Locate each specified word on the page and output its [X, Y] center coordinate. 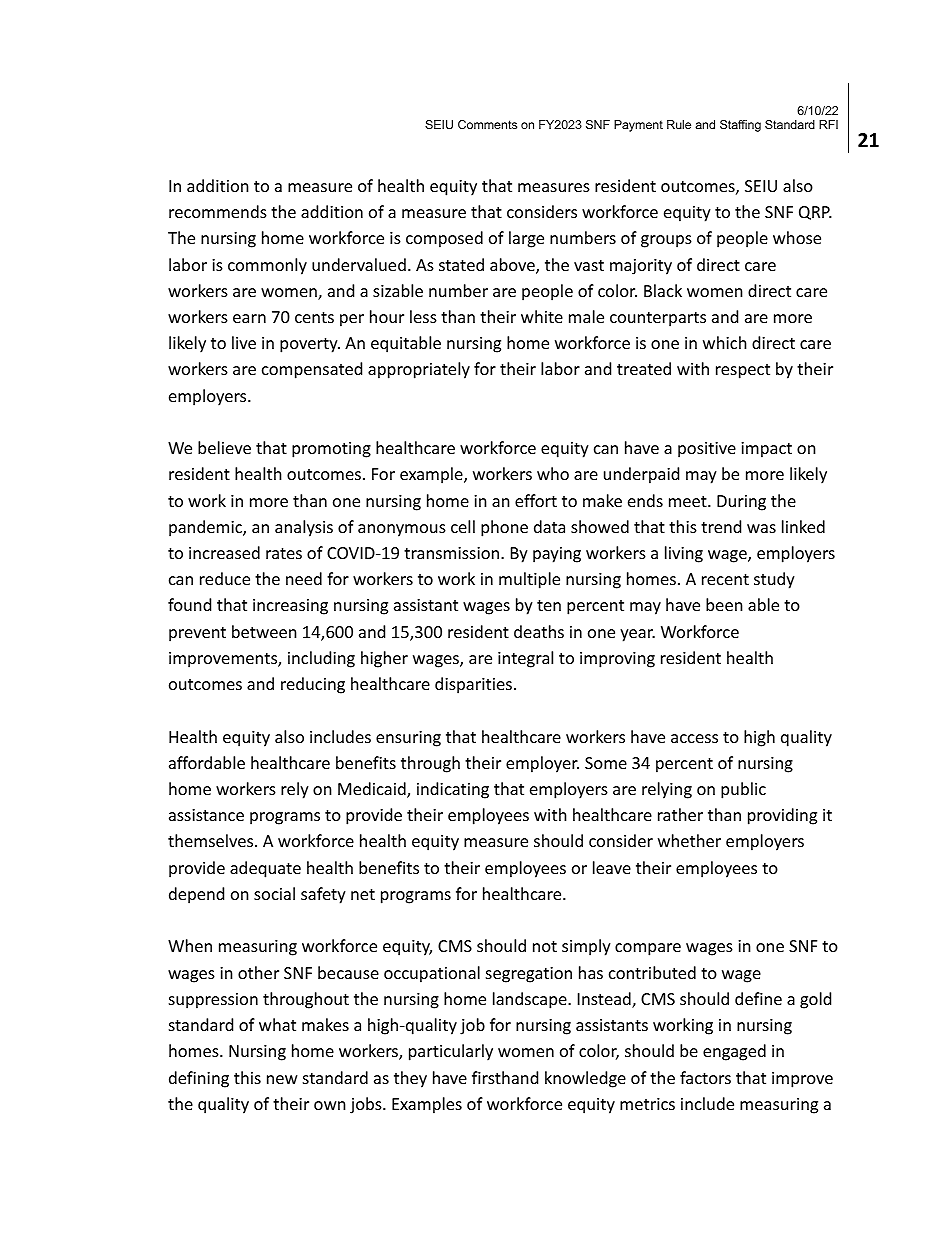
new [282, 1079]
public [743, 790]
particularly [451, 1052]
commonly [267, 266]
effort [536, 500]
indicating [453, 790]
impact [766, 450]
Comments [487, 124]
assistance [206, 815]
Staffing [740, 126]
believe [224, 447]
